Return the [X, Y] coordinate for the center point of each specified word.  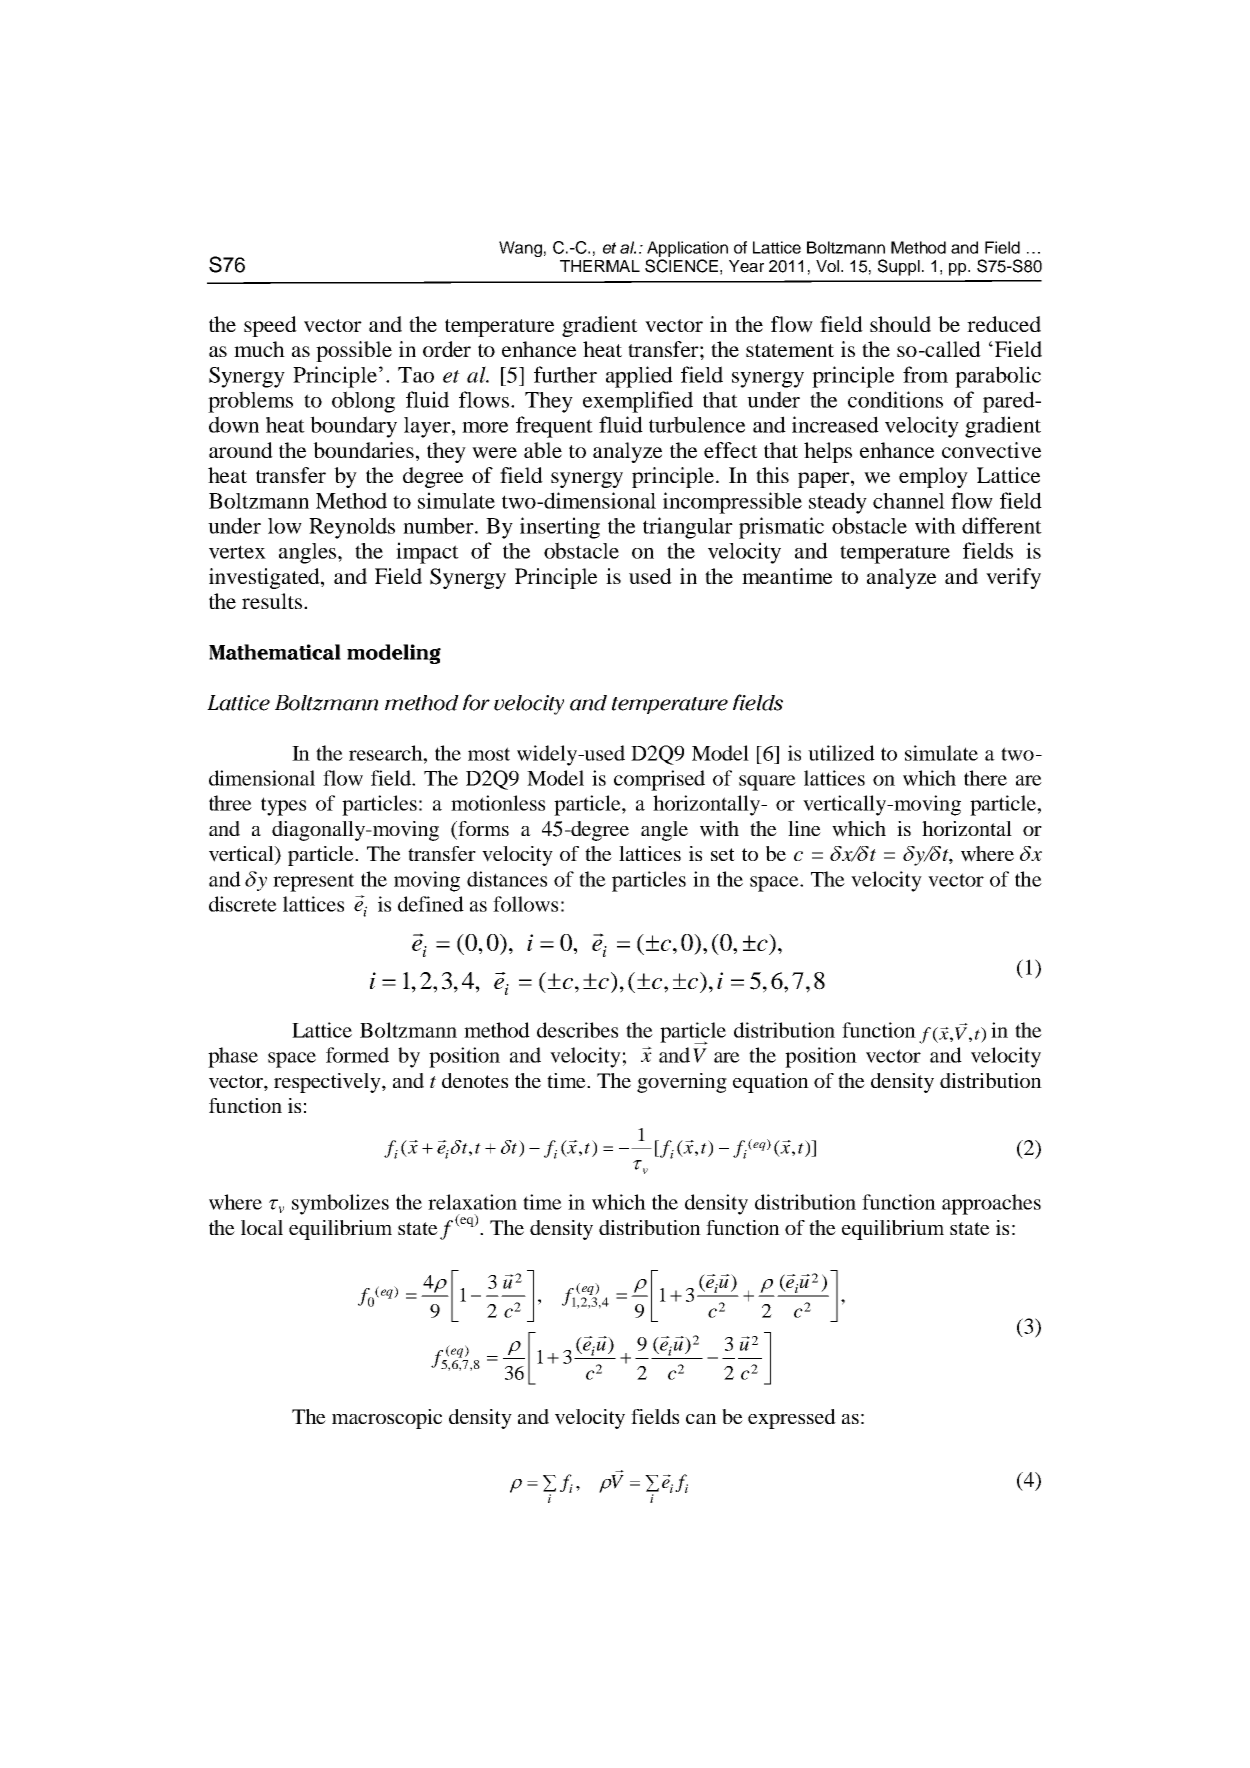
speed [270, 326]
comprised [659, 780]
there [985, 778]
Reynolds [352, 528]
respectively [328, 1083]
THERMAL [600, 266]
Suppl [899, 267]
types [283, 806]
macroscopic [387, 1419]
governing [682, 1083]
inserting [560, 528]
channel [909, 501]
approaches [991, 1204]
